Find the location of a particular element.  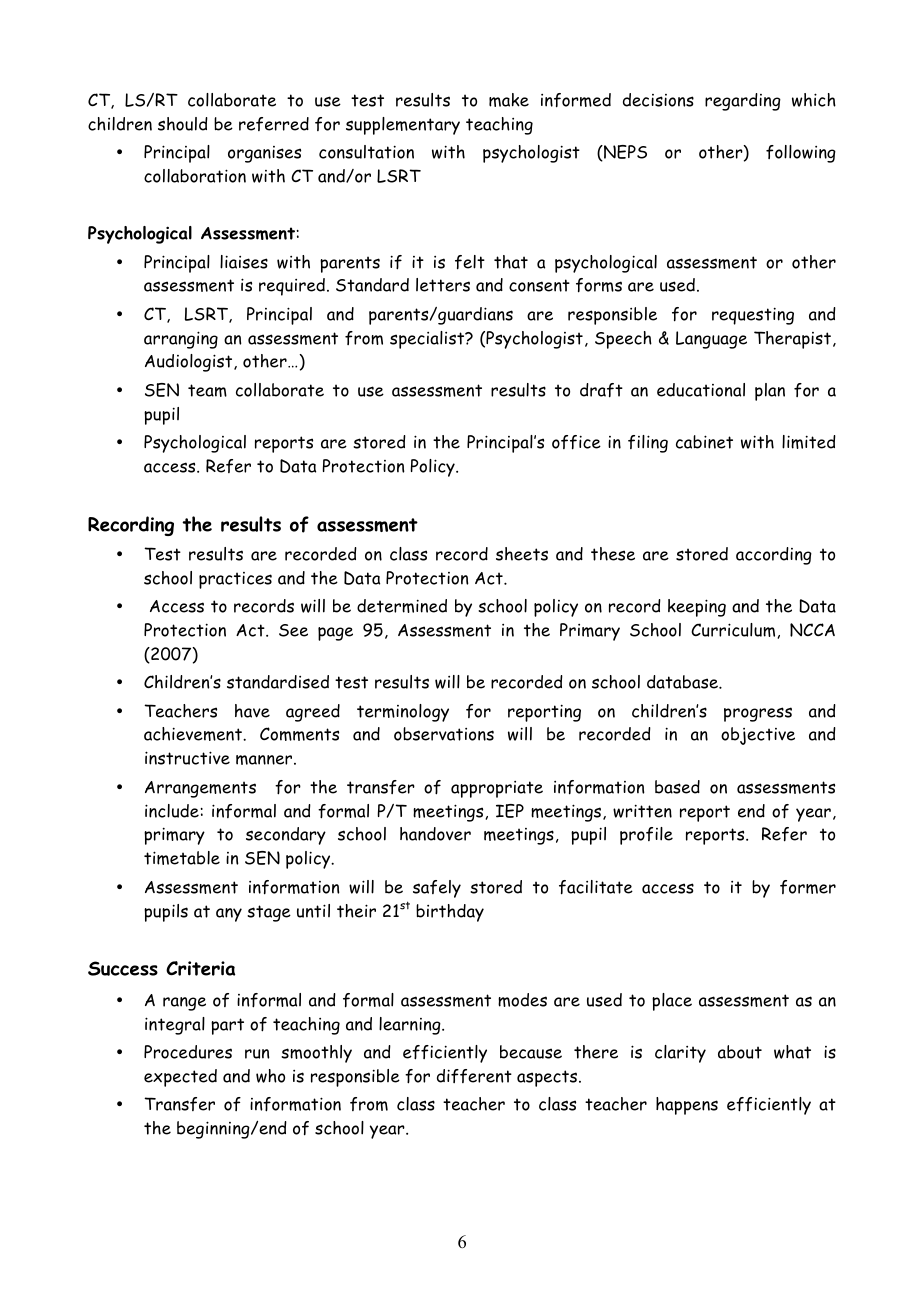

keeping is located at coordinates (697, 608).
